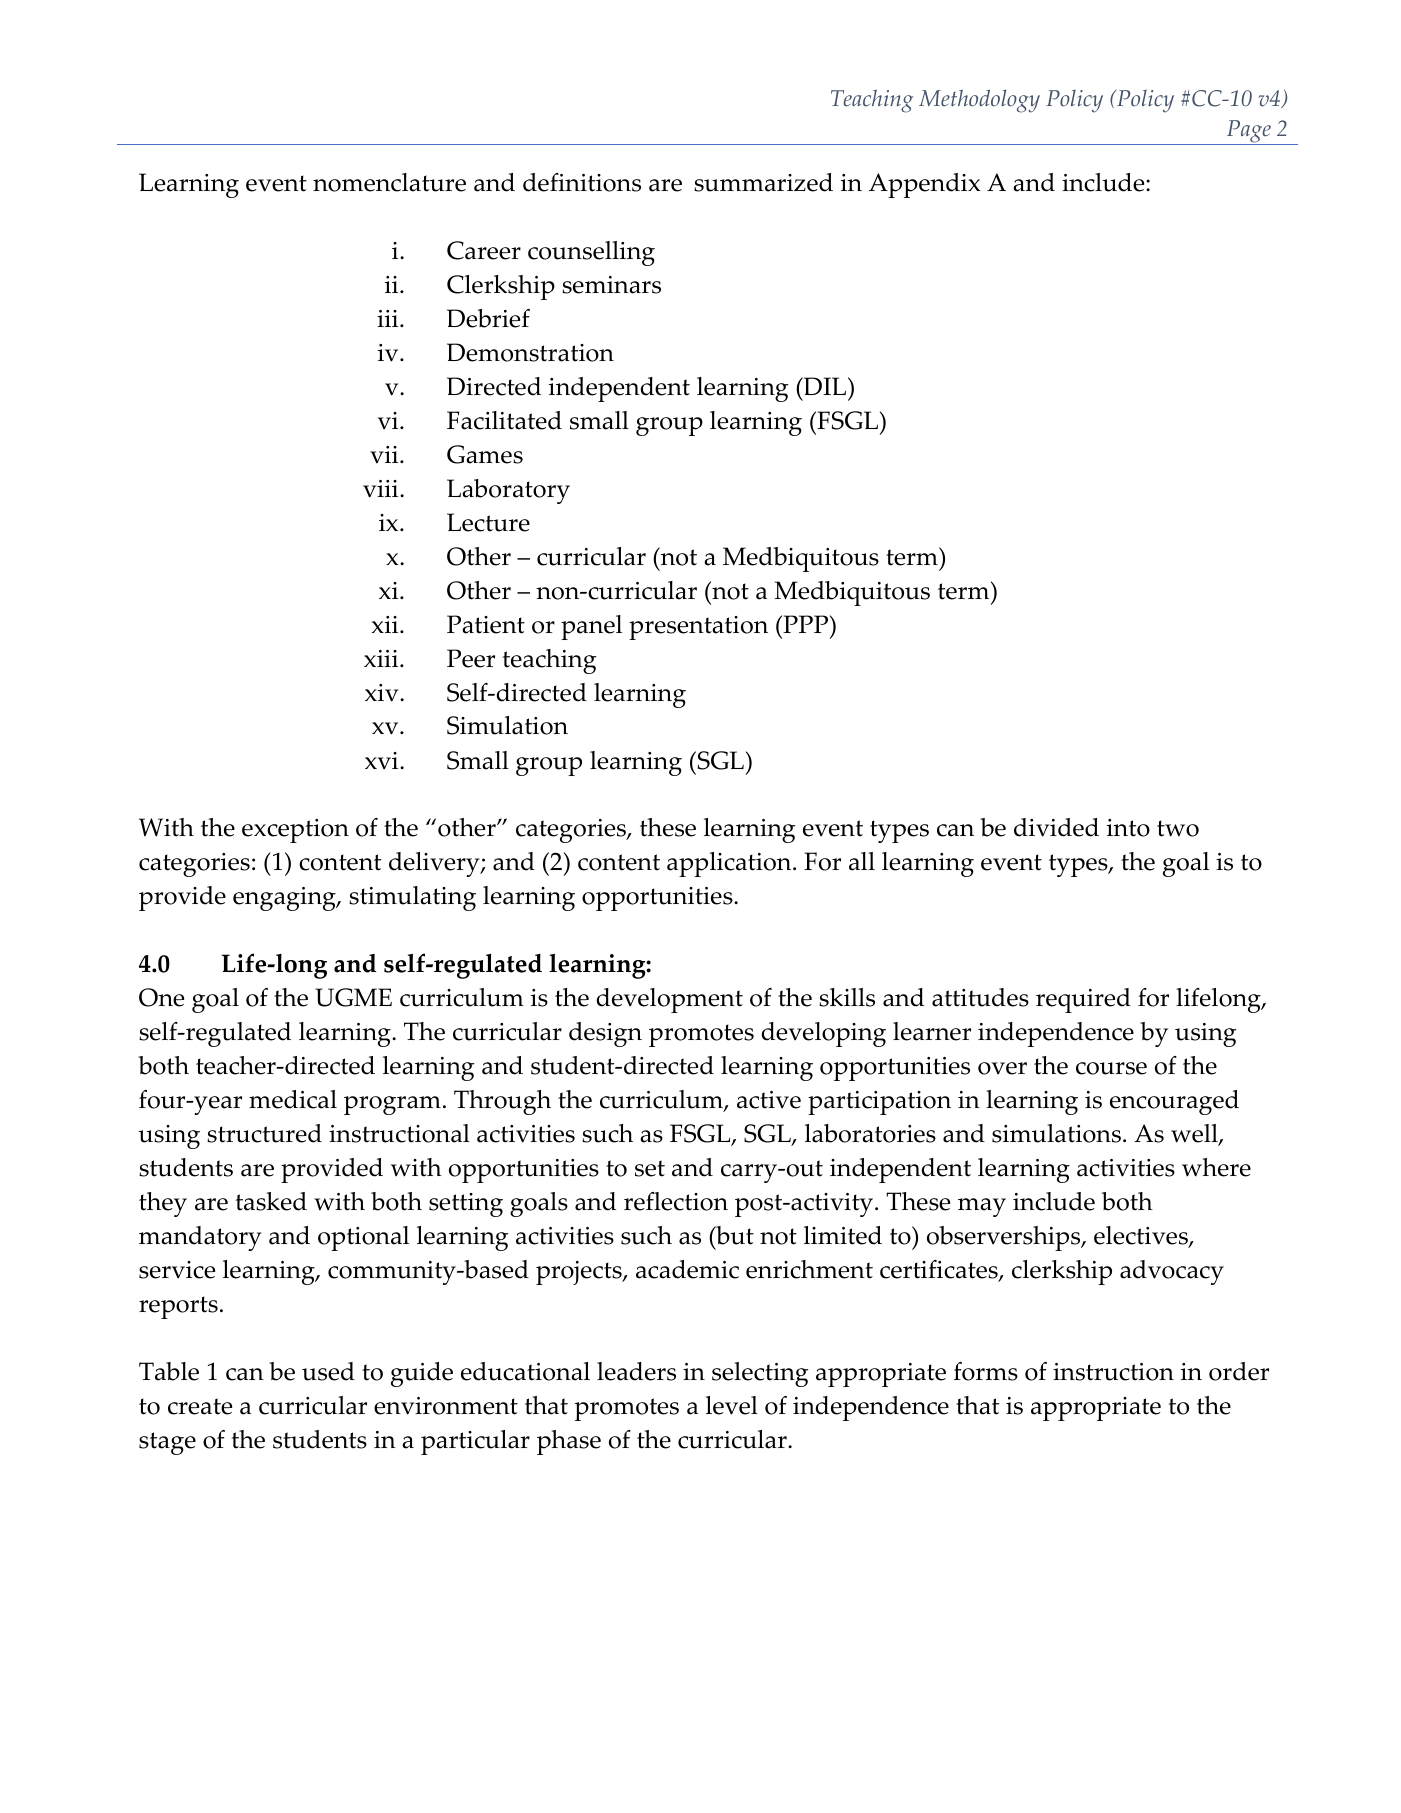  What do you see at coordinates (383, 760) in the page?
I see `xvi` at bounding box center [383, 760].
